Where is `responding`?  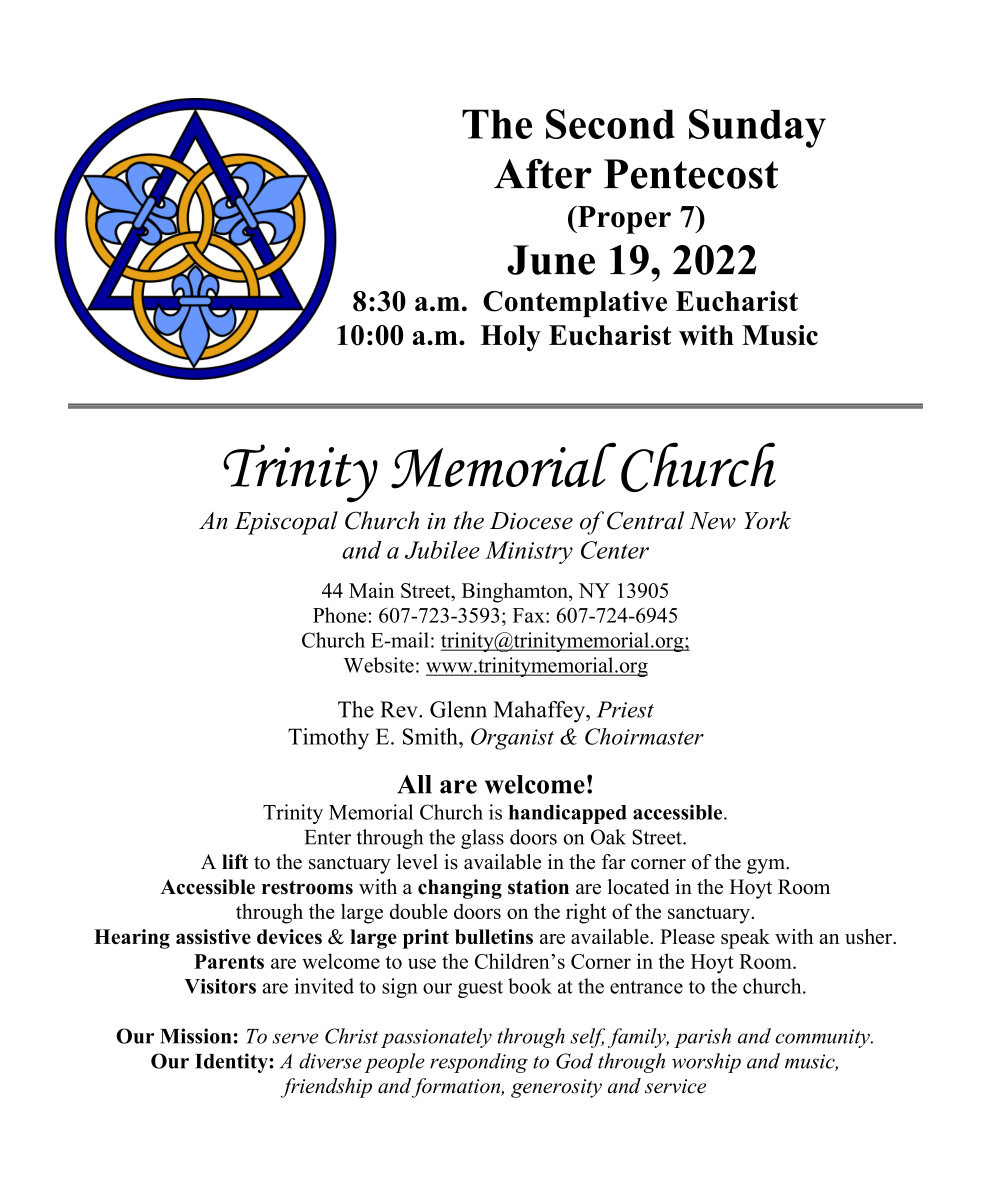 responding is located at coordinates (479, 1063).
